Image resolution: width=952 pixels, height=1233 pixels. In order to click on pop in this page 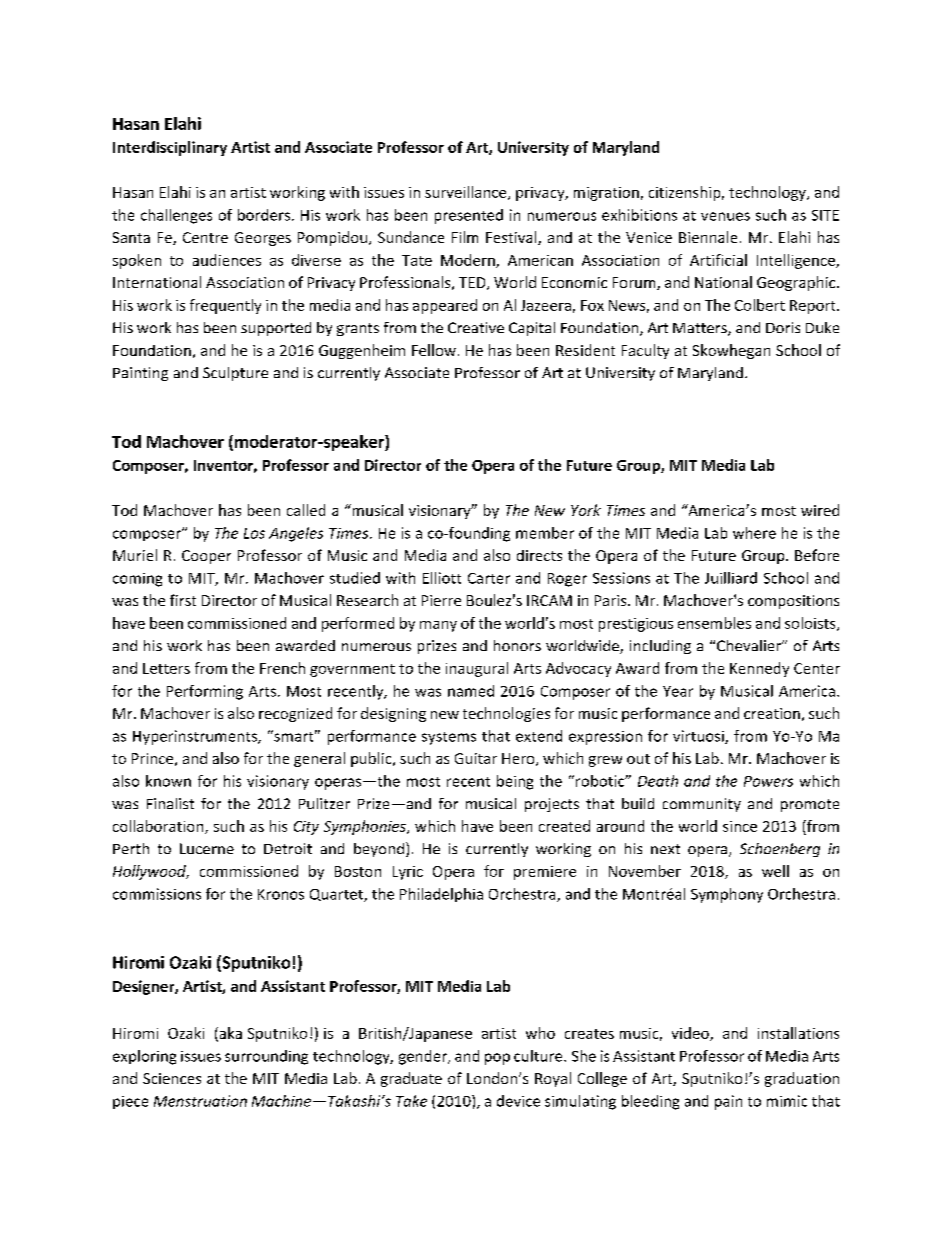, I will do `click(497, 1059)`.
